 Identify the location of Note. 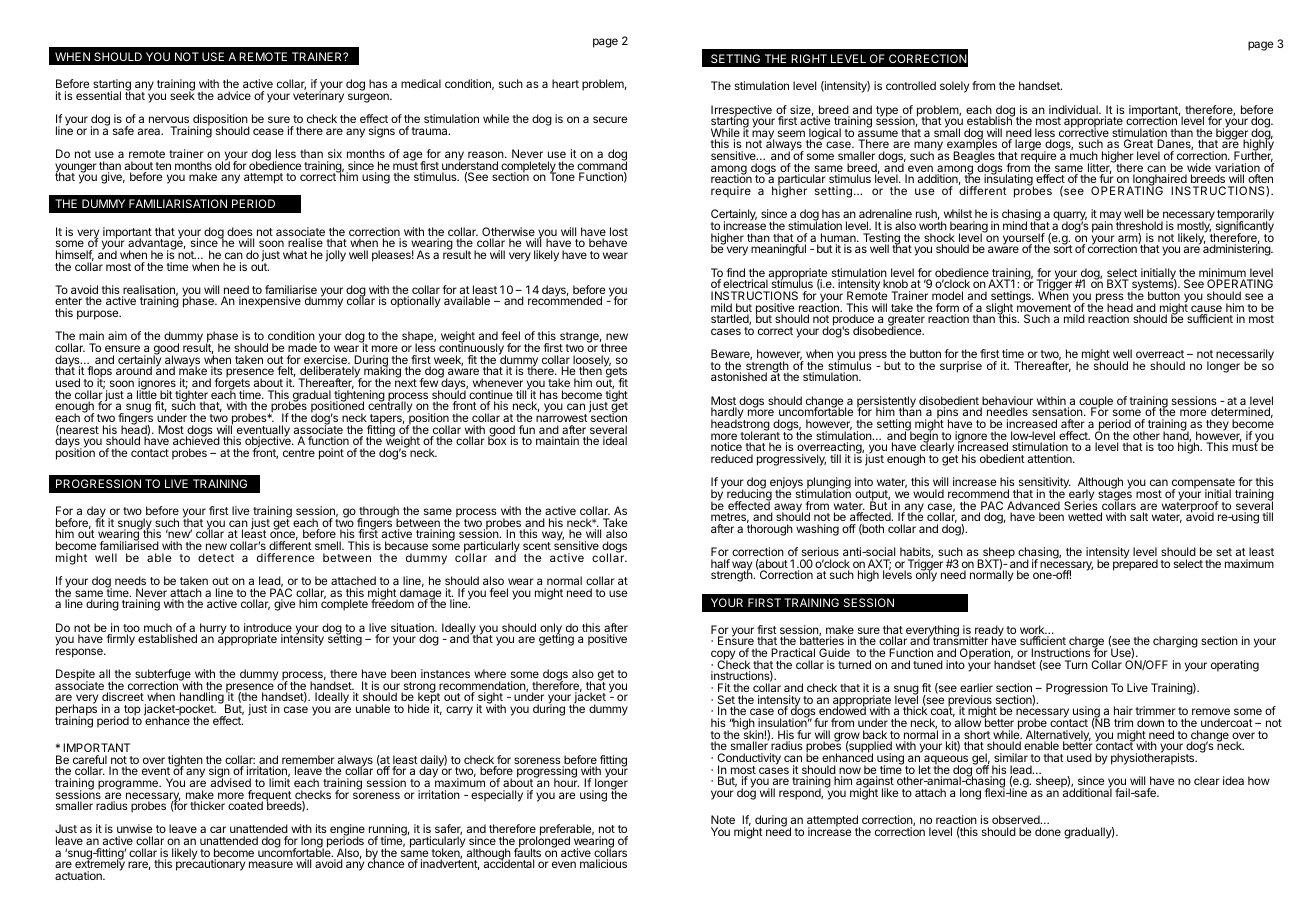
(723, 819).
